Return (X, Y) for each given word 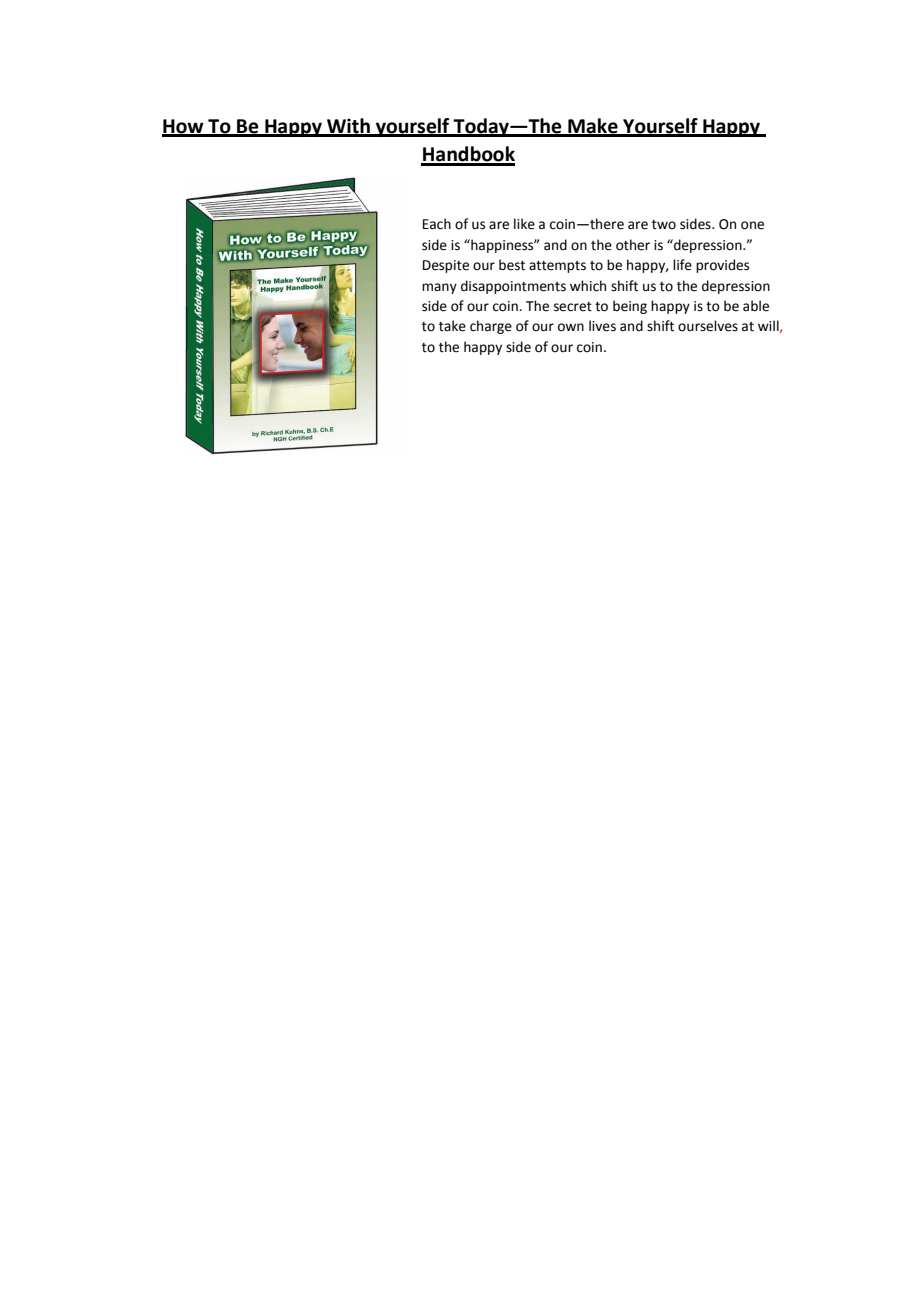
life (682, 265)
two (664, 225)
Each (437, 224)
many (439, 288)
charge (491, 327)
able (756, 306)
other (633, 245)
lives (602, 326)
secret (573, 307)
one (752, 225)
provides (722, 266)
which (588, 286)
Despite (446, 266)
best (512, 265)
